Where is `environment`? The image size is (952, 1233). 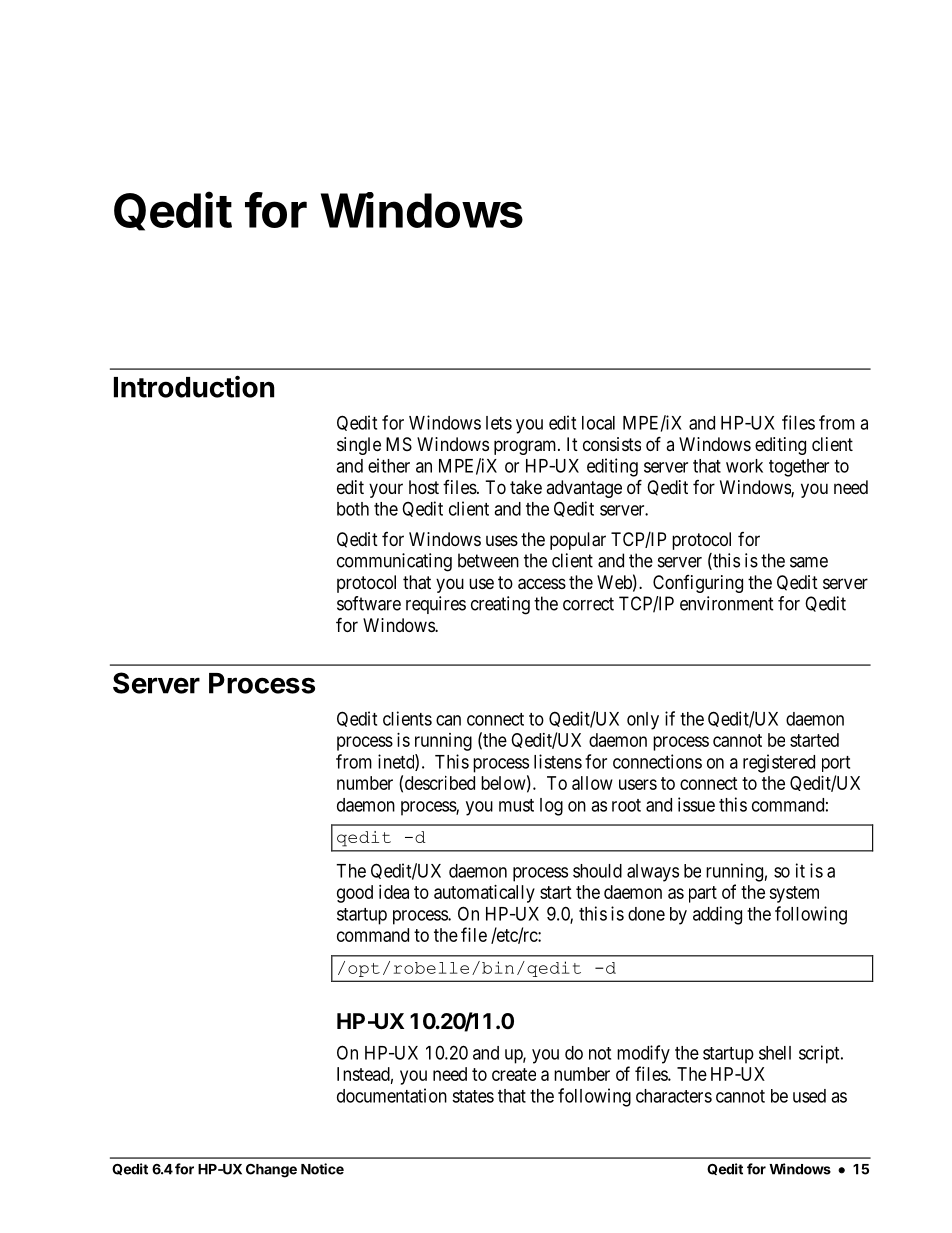
environment is located at coordinates (727, 603).
